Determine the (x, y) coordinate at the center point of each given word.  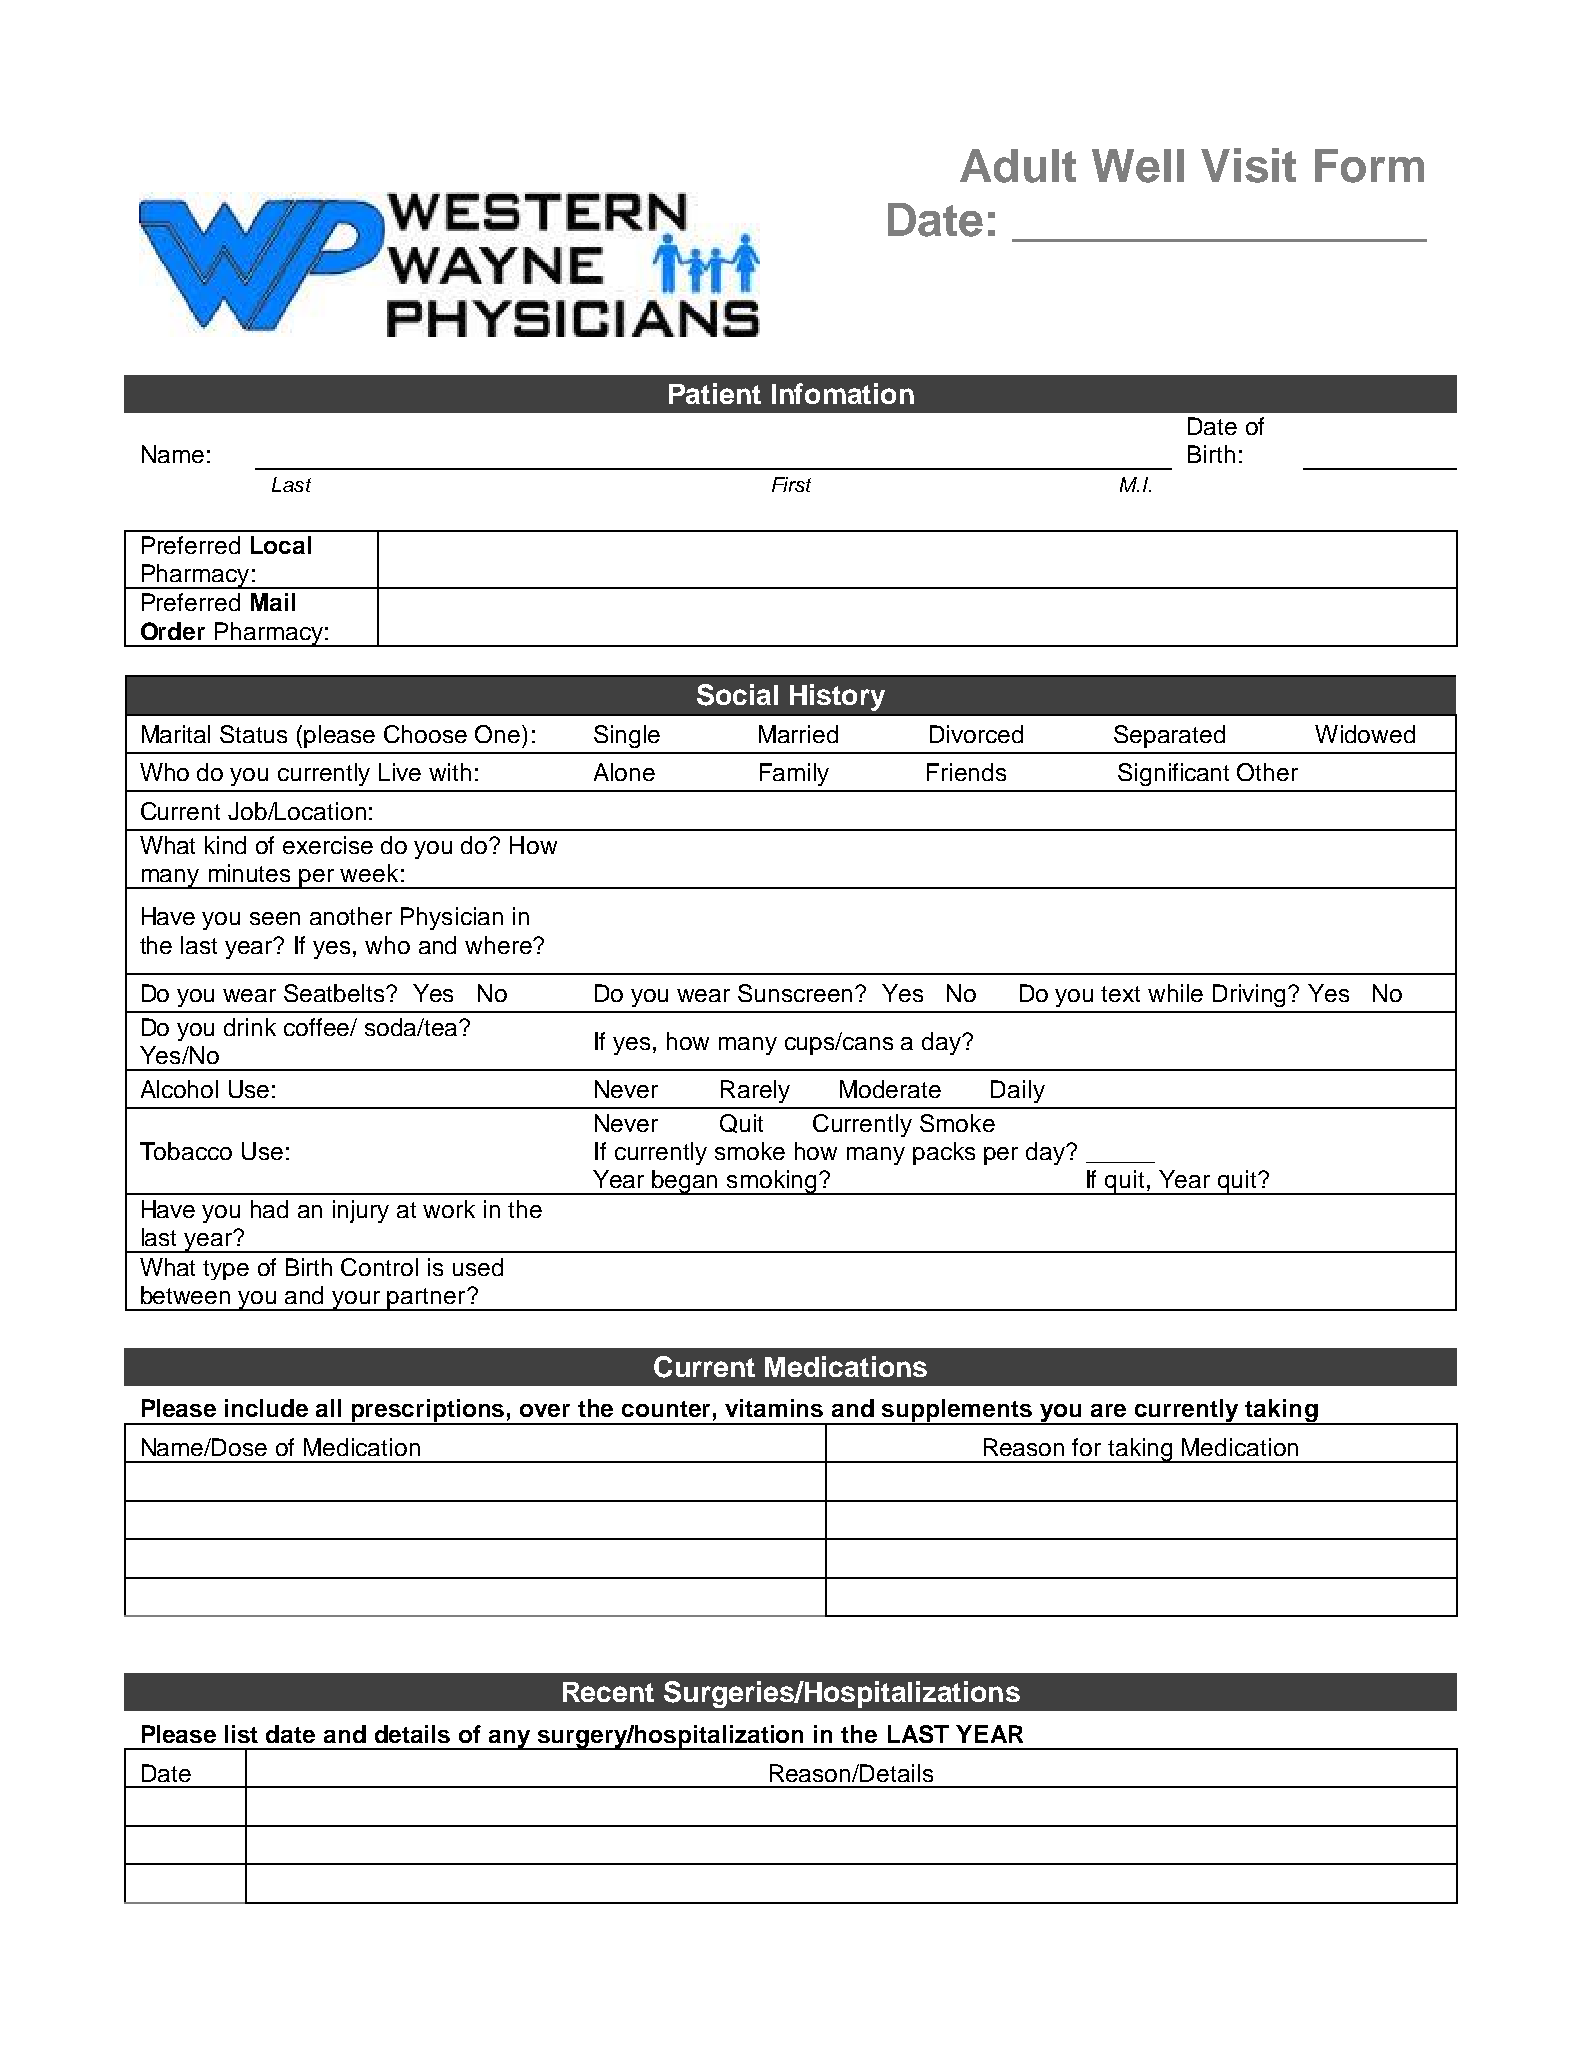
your (357, 1301)
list (241, 1734)
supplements (957, 1412)
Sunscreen (797, 993)
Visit (1248, 165)
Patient (715, 393)
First (791, 484)
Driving (1251, 995)
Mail (273, 602)
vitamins (774, 1408)
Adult (1018, 166)
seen (275, 918)
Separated (1169, 736)
